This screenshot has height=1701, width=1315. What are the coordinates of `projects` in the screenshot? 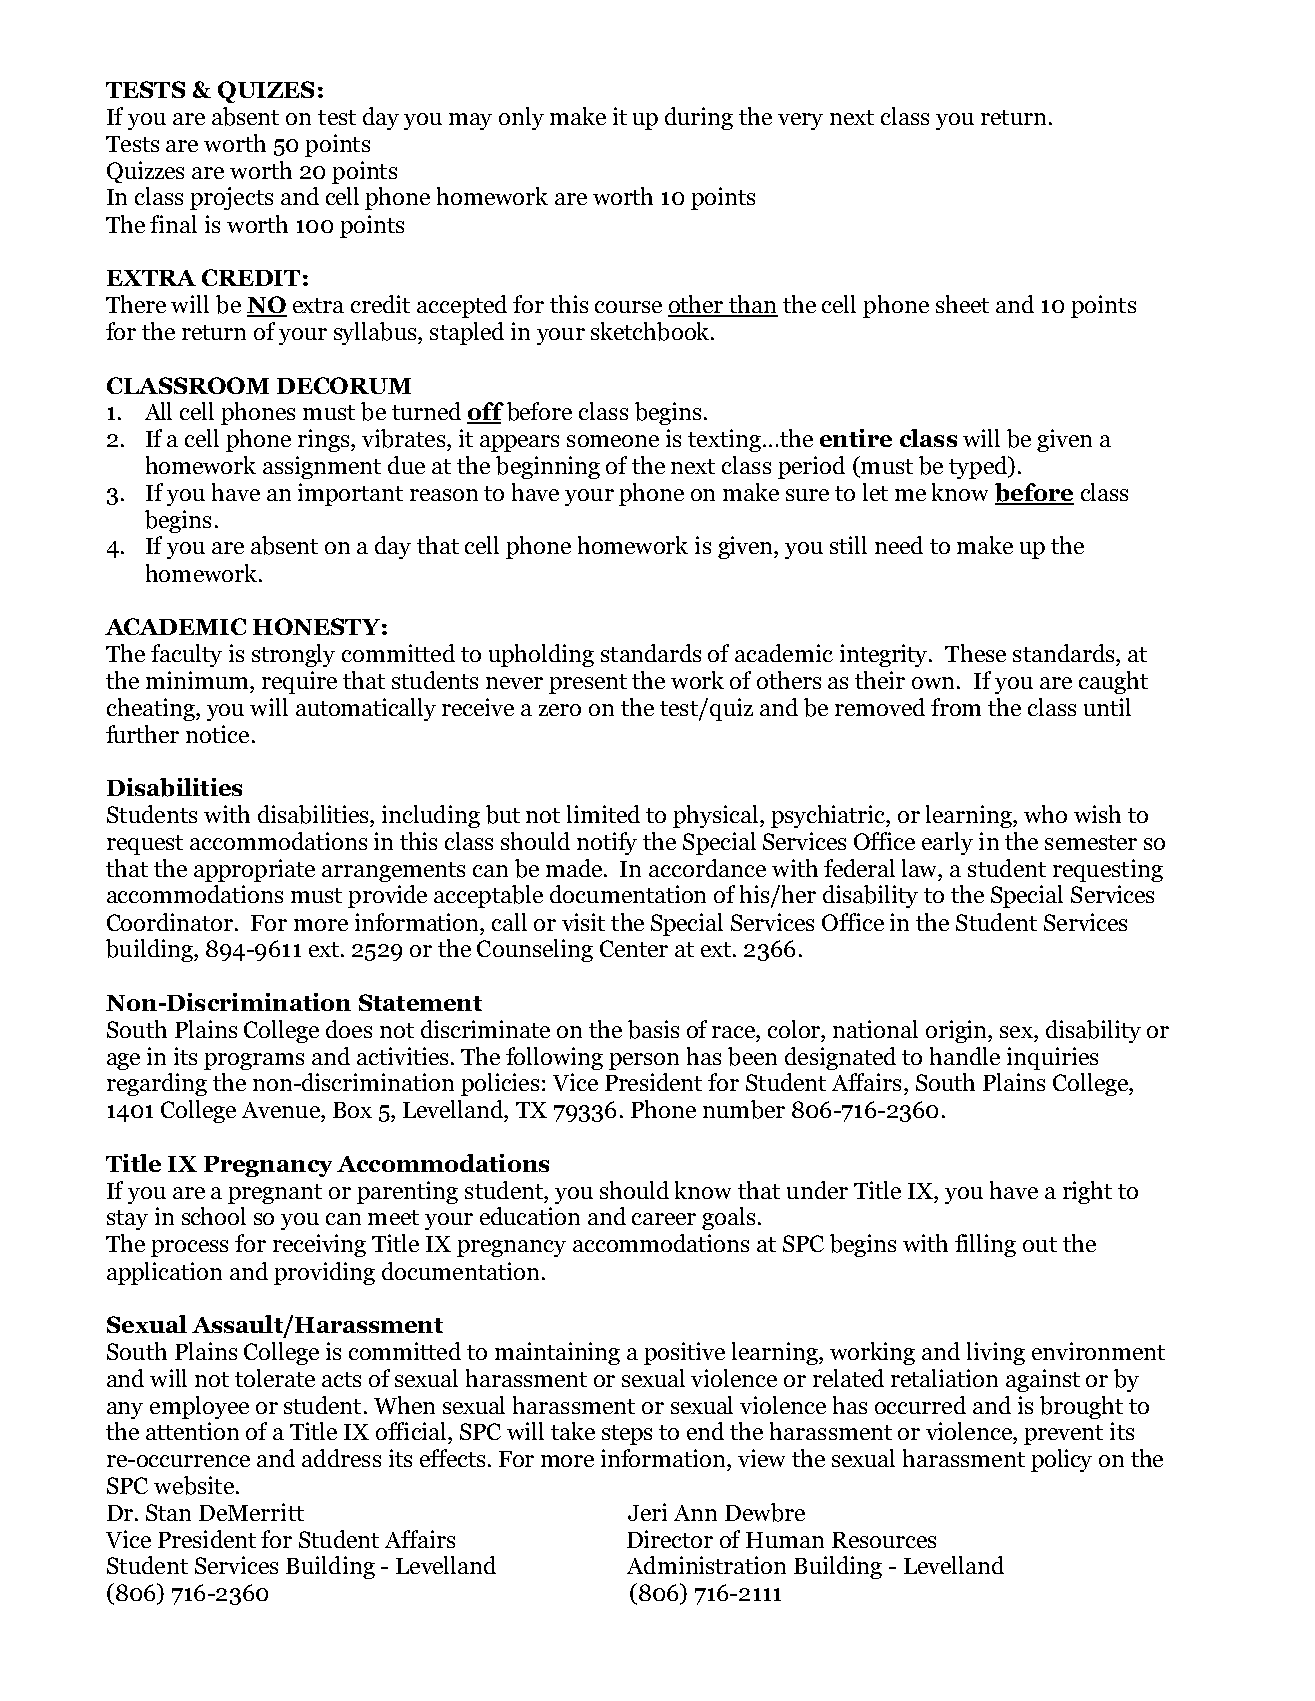 It's located at (231, 198).
